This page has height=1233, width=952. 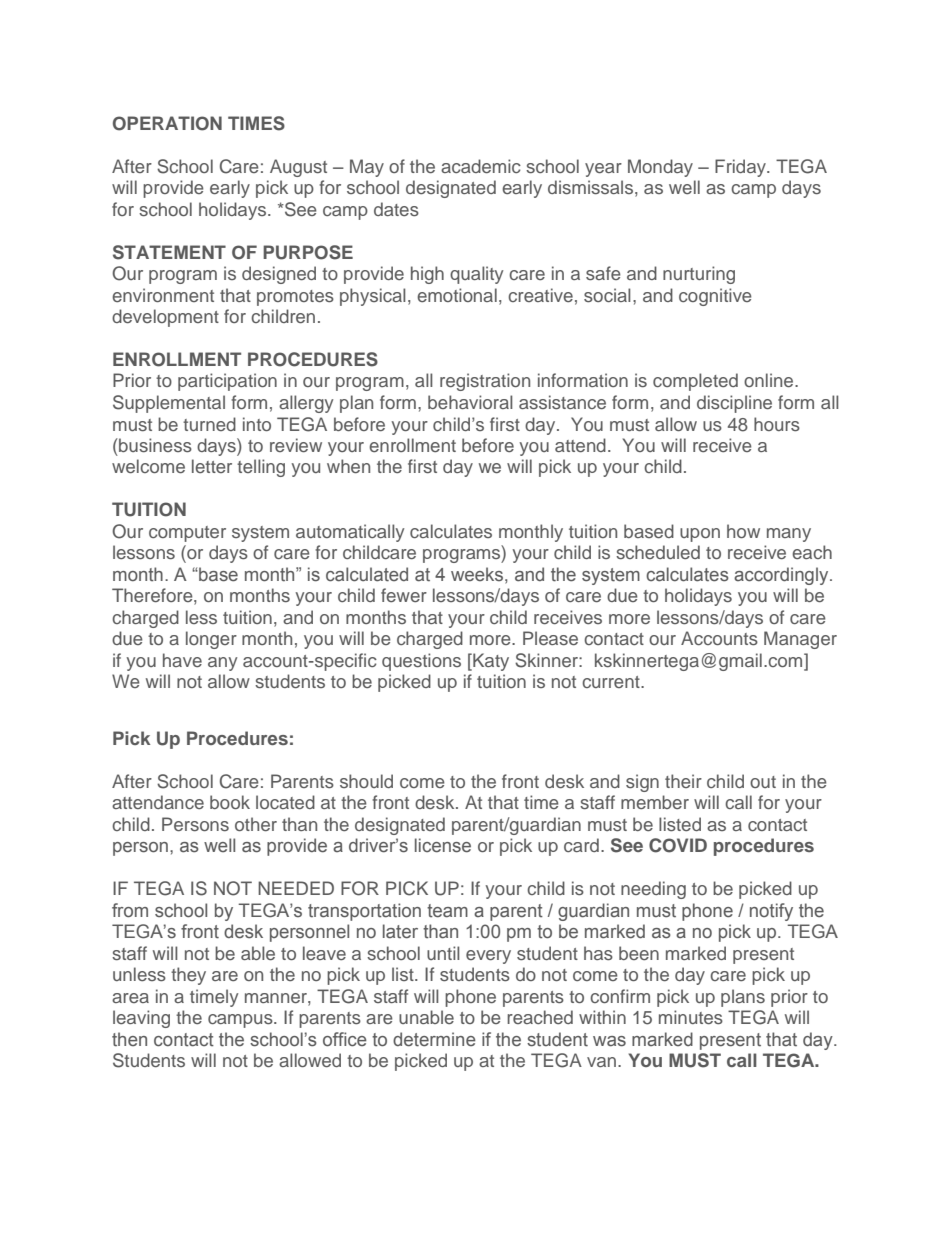 What do you see at coordinates (782, 576) in the page?
I see `accordingly` at bounding box center [782, 576].
